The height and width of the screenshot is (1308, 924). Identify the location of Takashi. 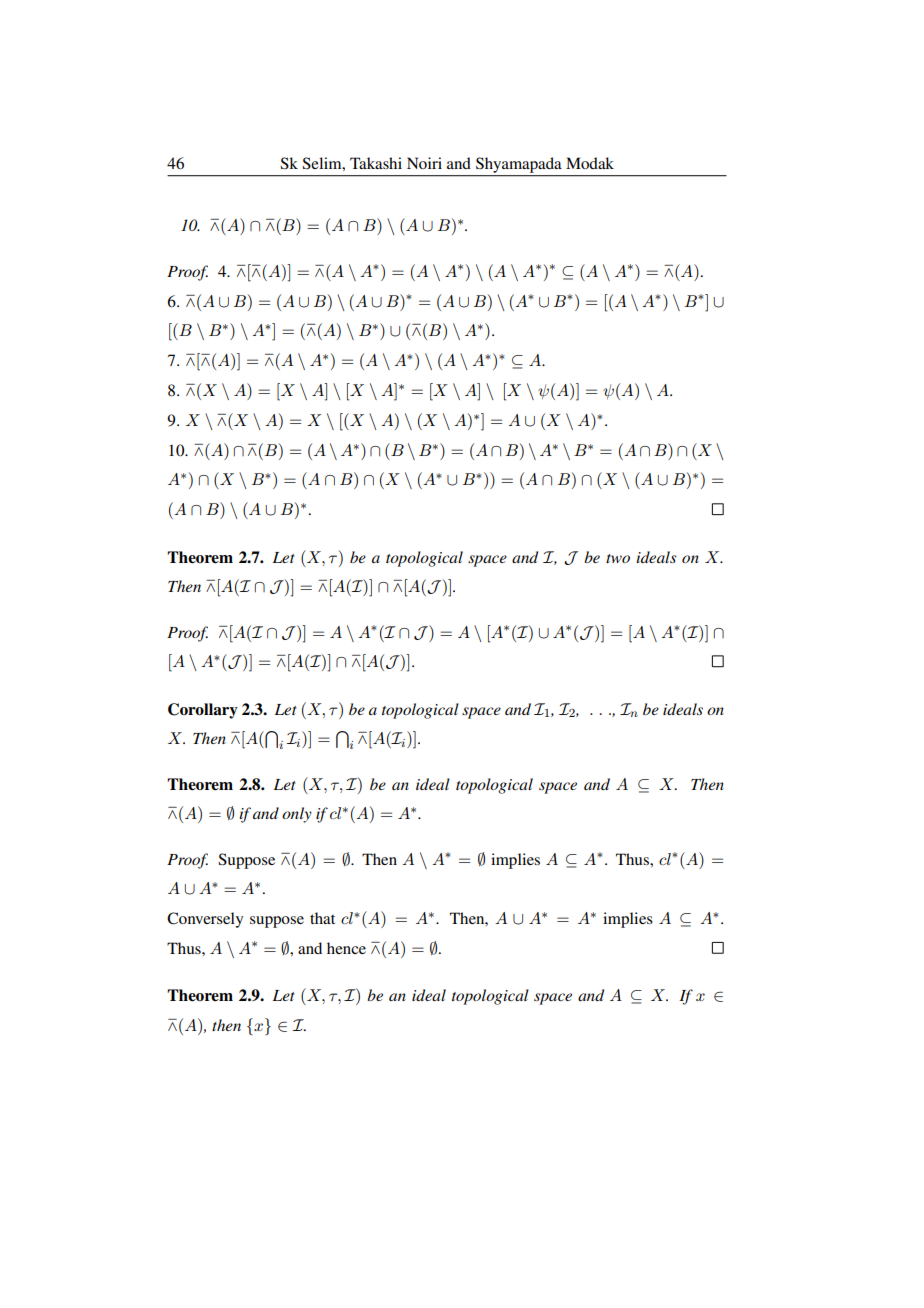
(376, 163).
